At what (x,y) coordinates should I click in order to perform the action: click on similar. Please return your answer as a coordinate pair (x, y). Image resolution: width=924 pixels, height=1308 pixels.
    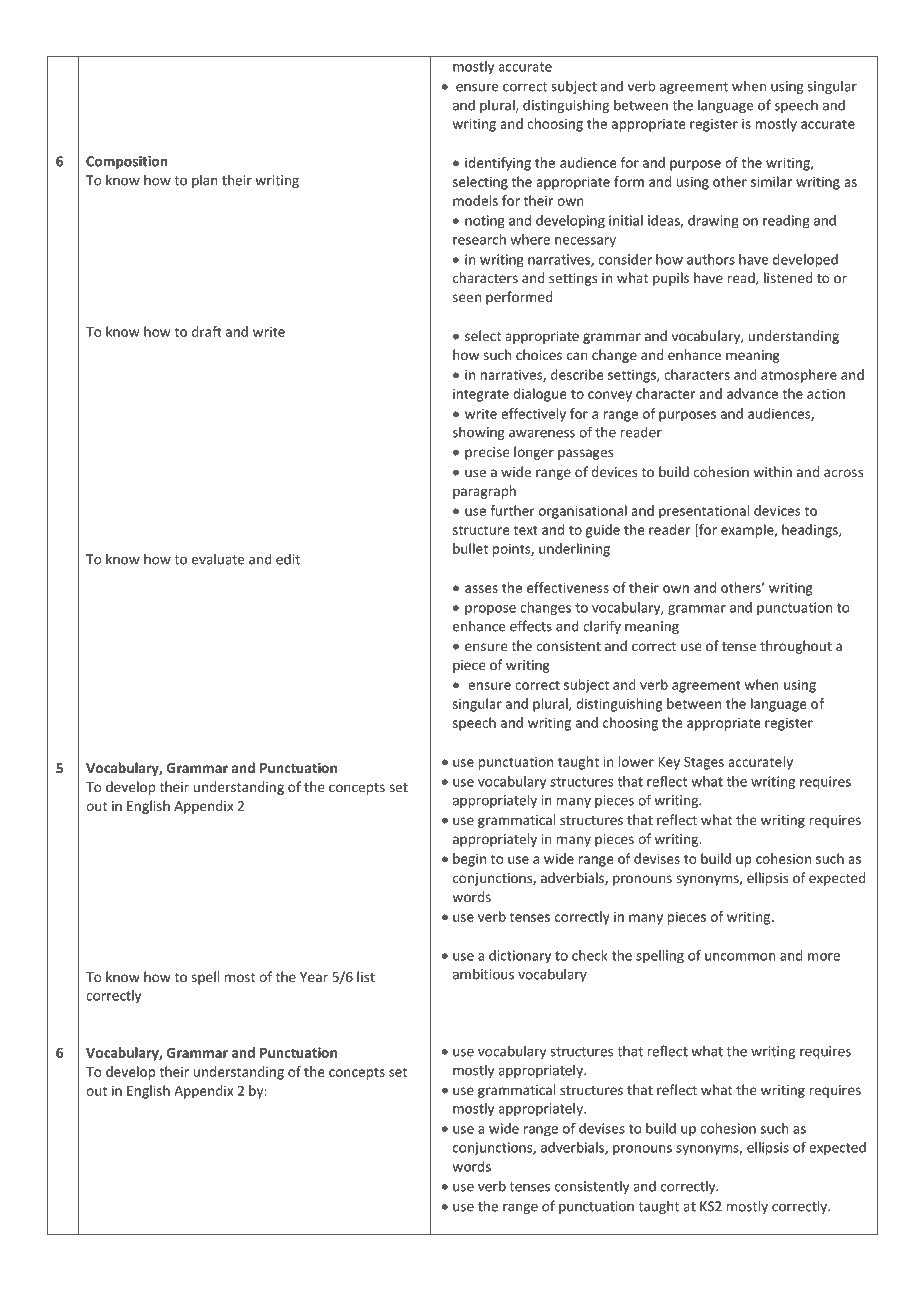
    Looking at the image, I should click on (771, 181).
